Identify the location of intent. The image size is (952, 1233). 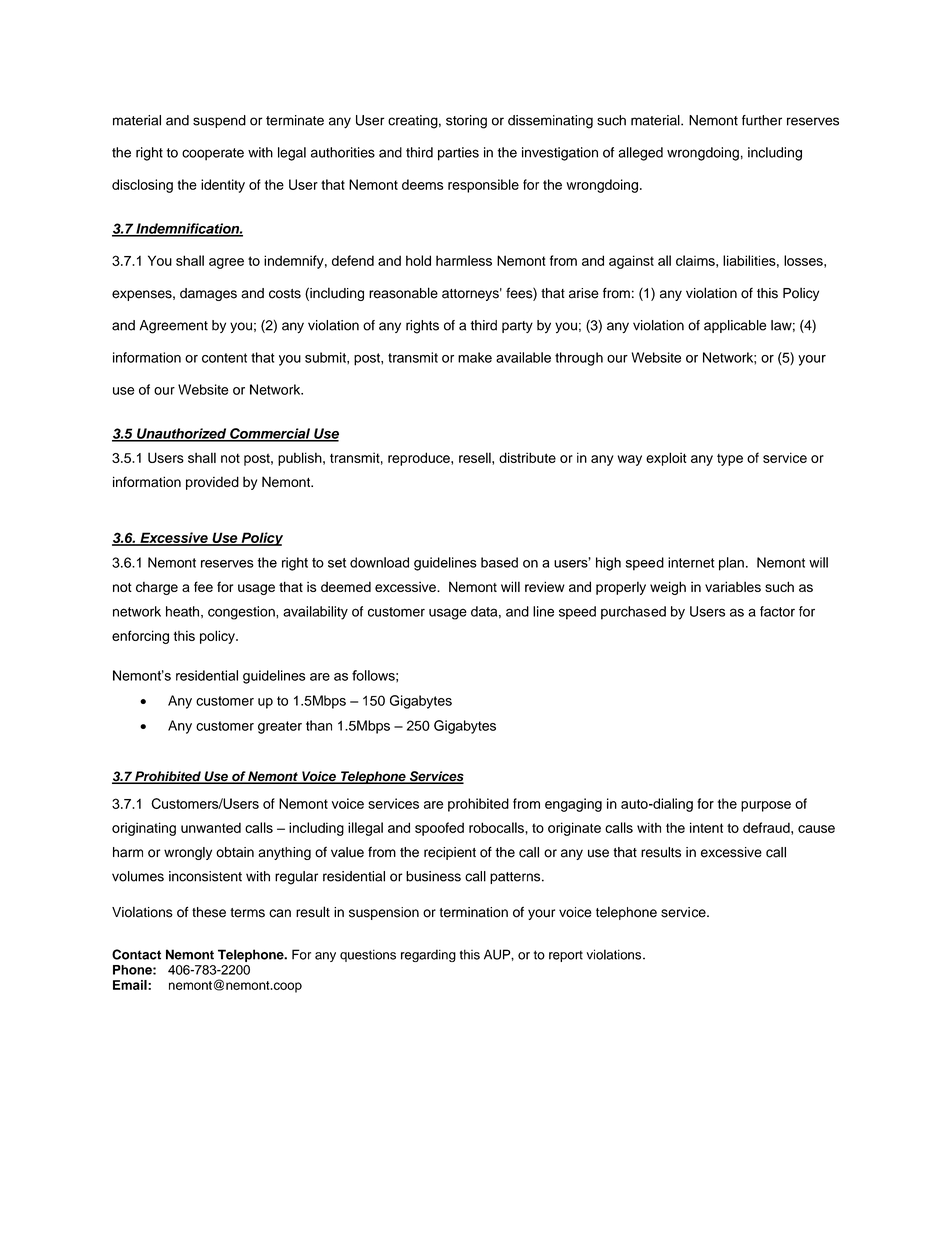
(706, 827).
